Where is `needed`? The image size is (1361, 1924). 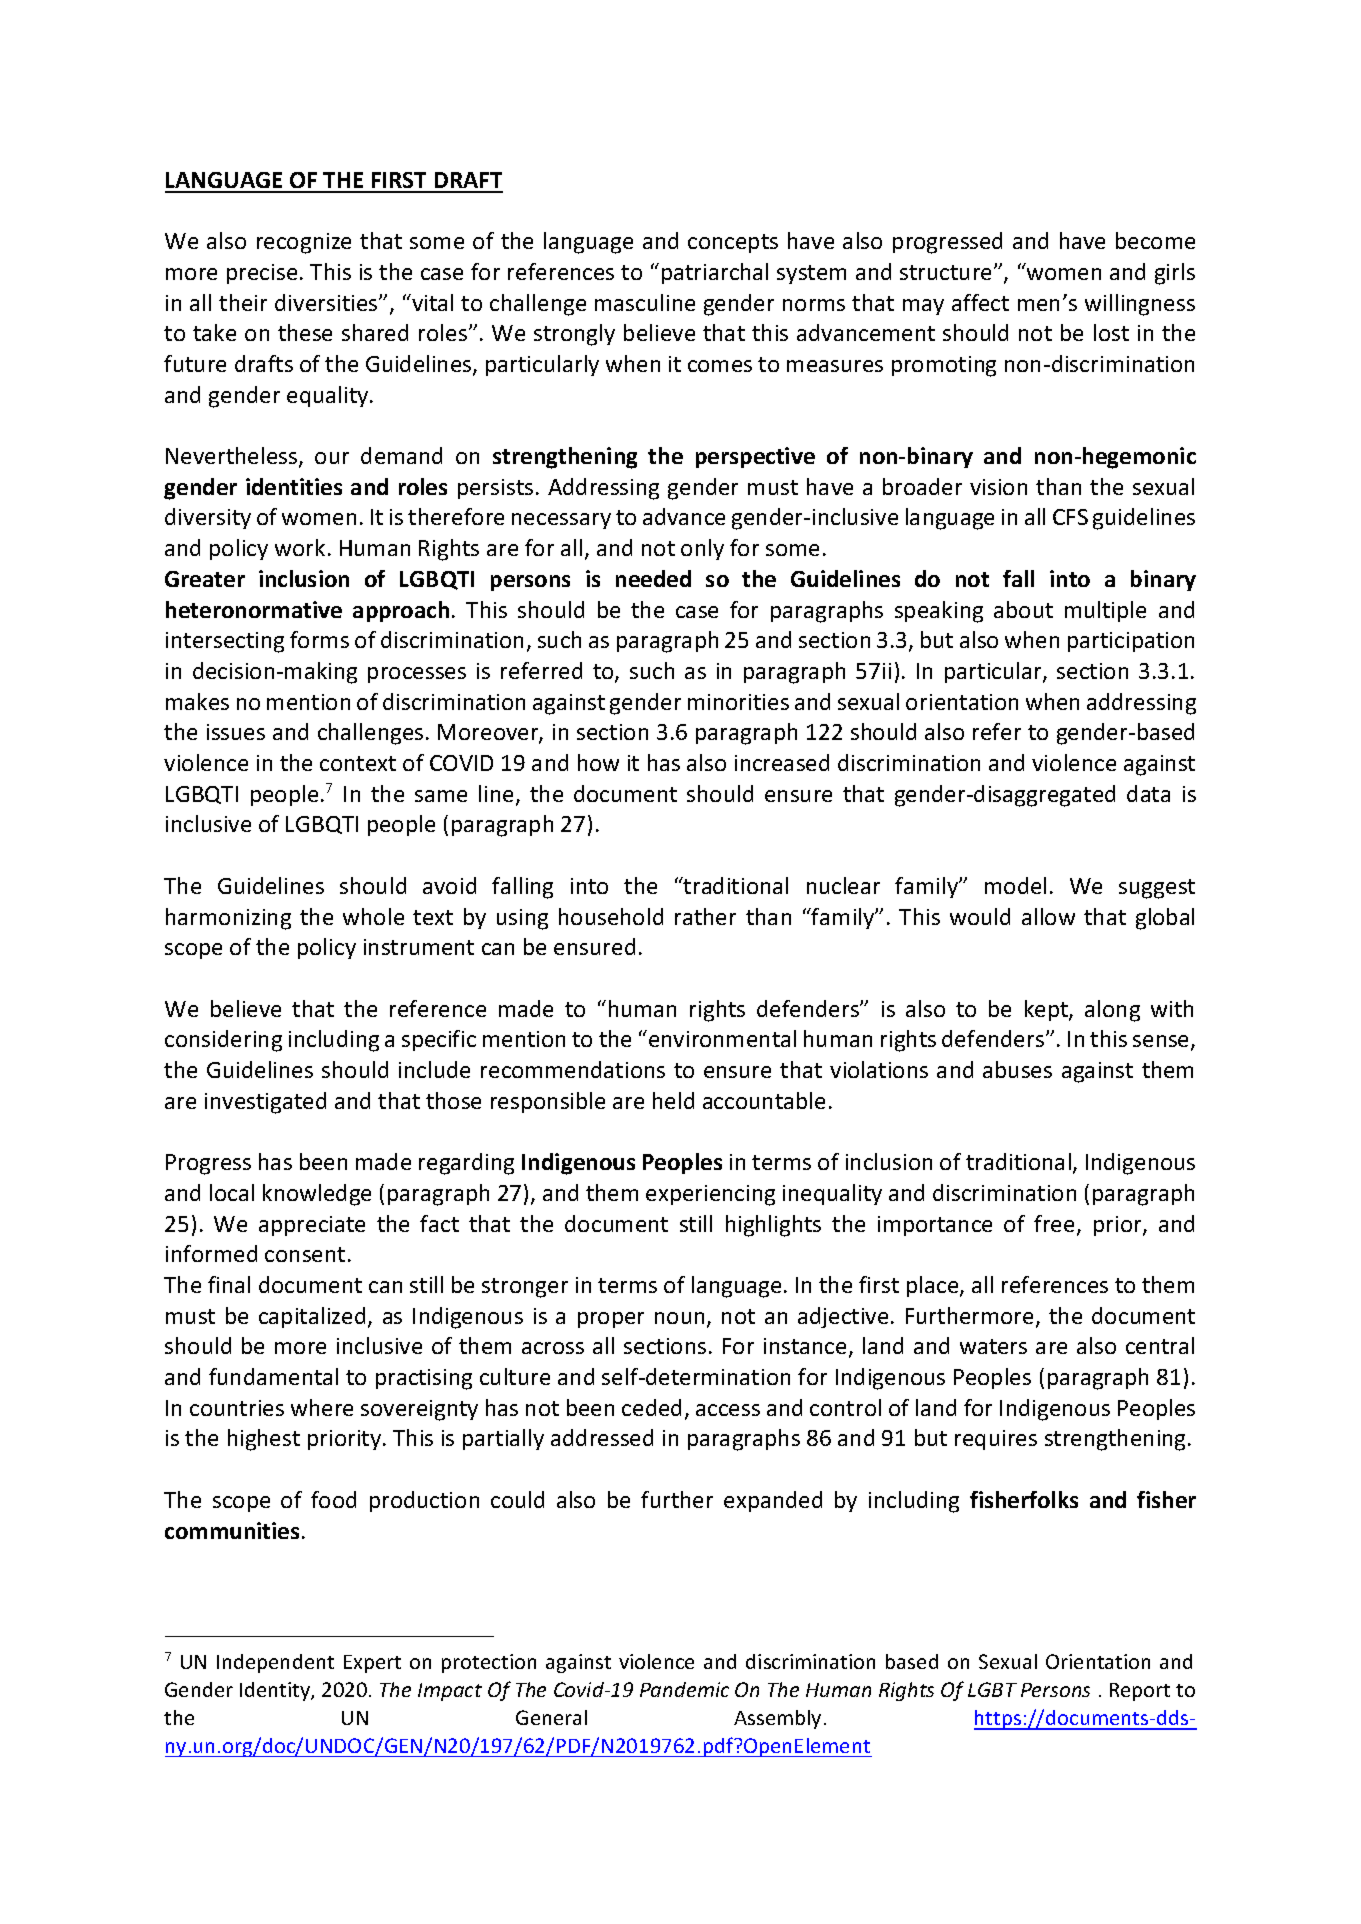
needed is located at coordinates (653, 578).
